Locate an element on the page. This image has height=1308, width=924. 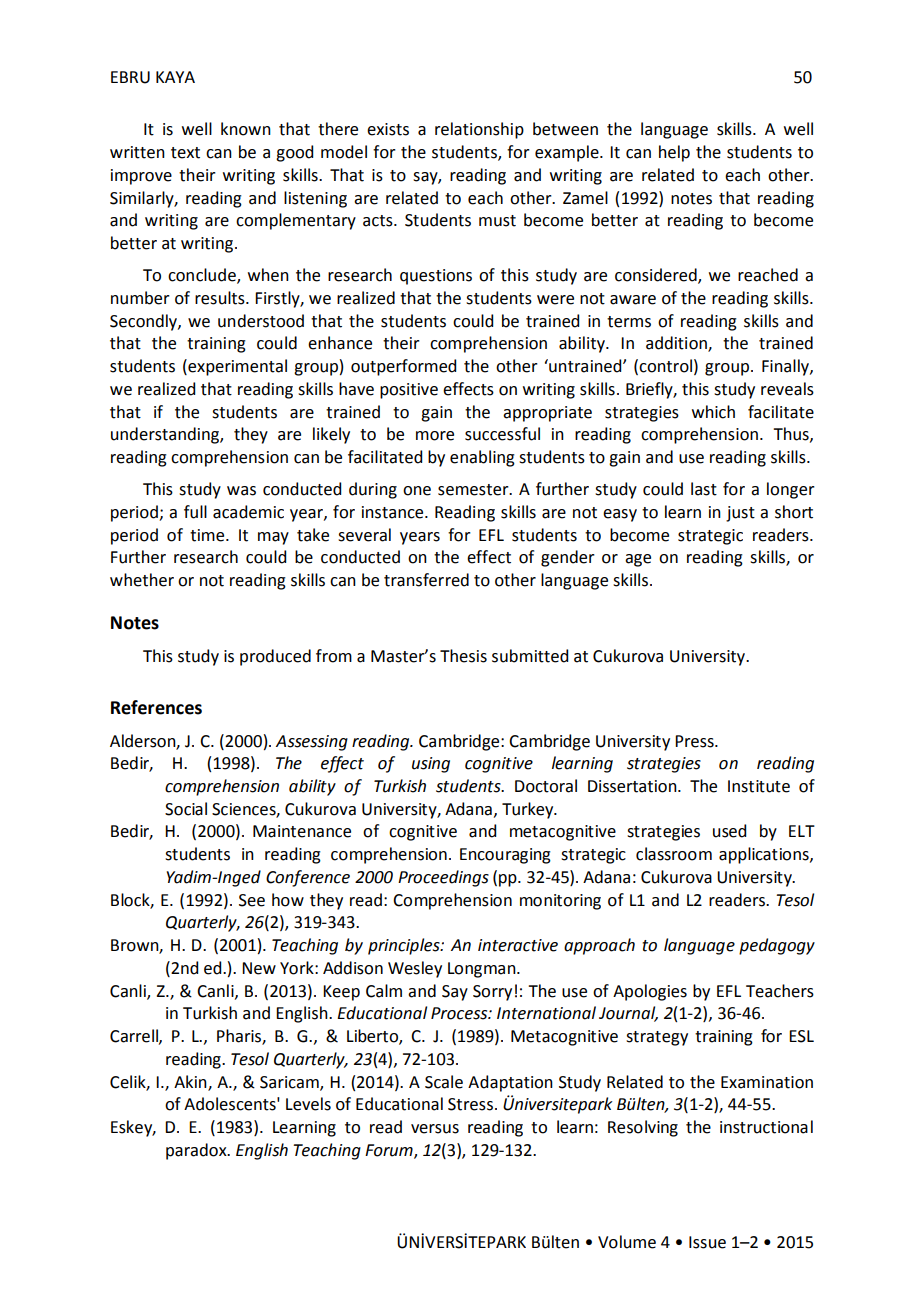
was is located at coordinates (241, 491).
